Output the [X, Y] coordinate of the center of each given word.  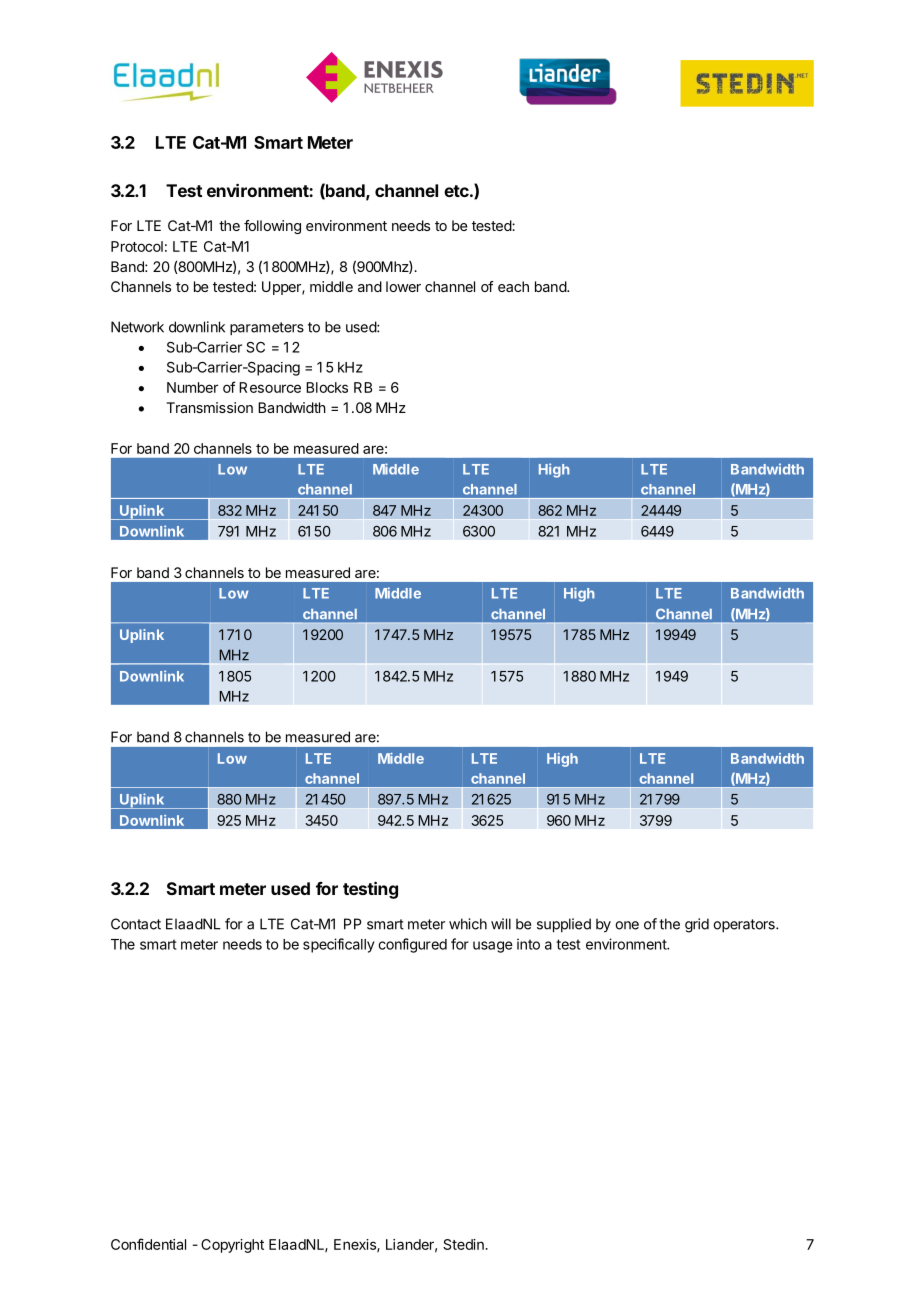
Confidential [148, 1244]
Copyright [232, 1246]
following [272, 227]
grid [697, 925]
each [513, 286]
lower [403, 286]
